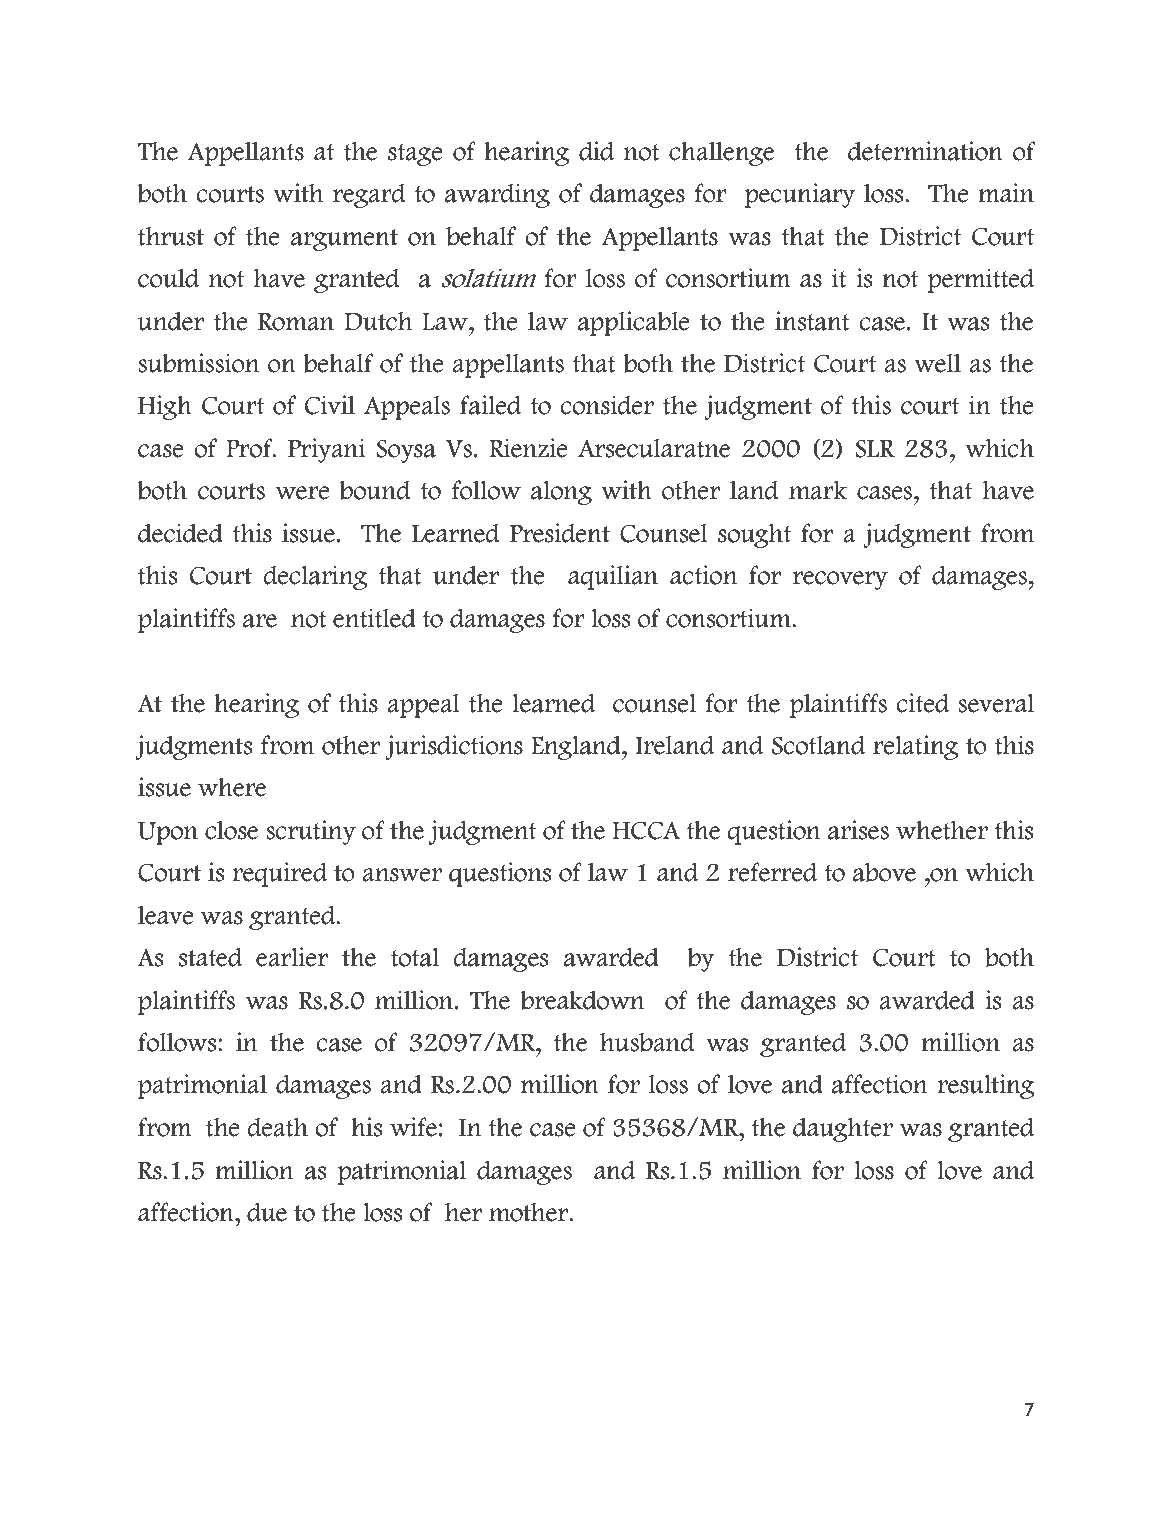 This screenshot has width=1172, height=1516. Describe the element at coordinates (292, 957) in the screenshot. I see `earlier` at that location.
